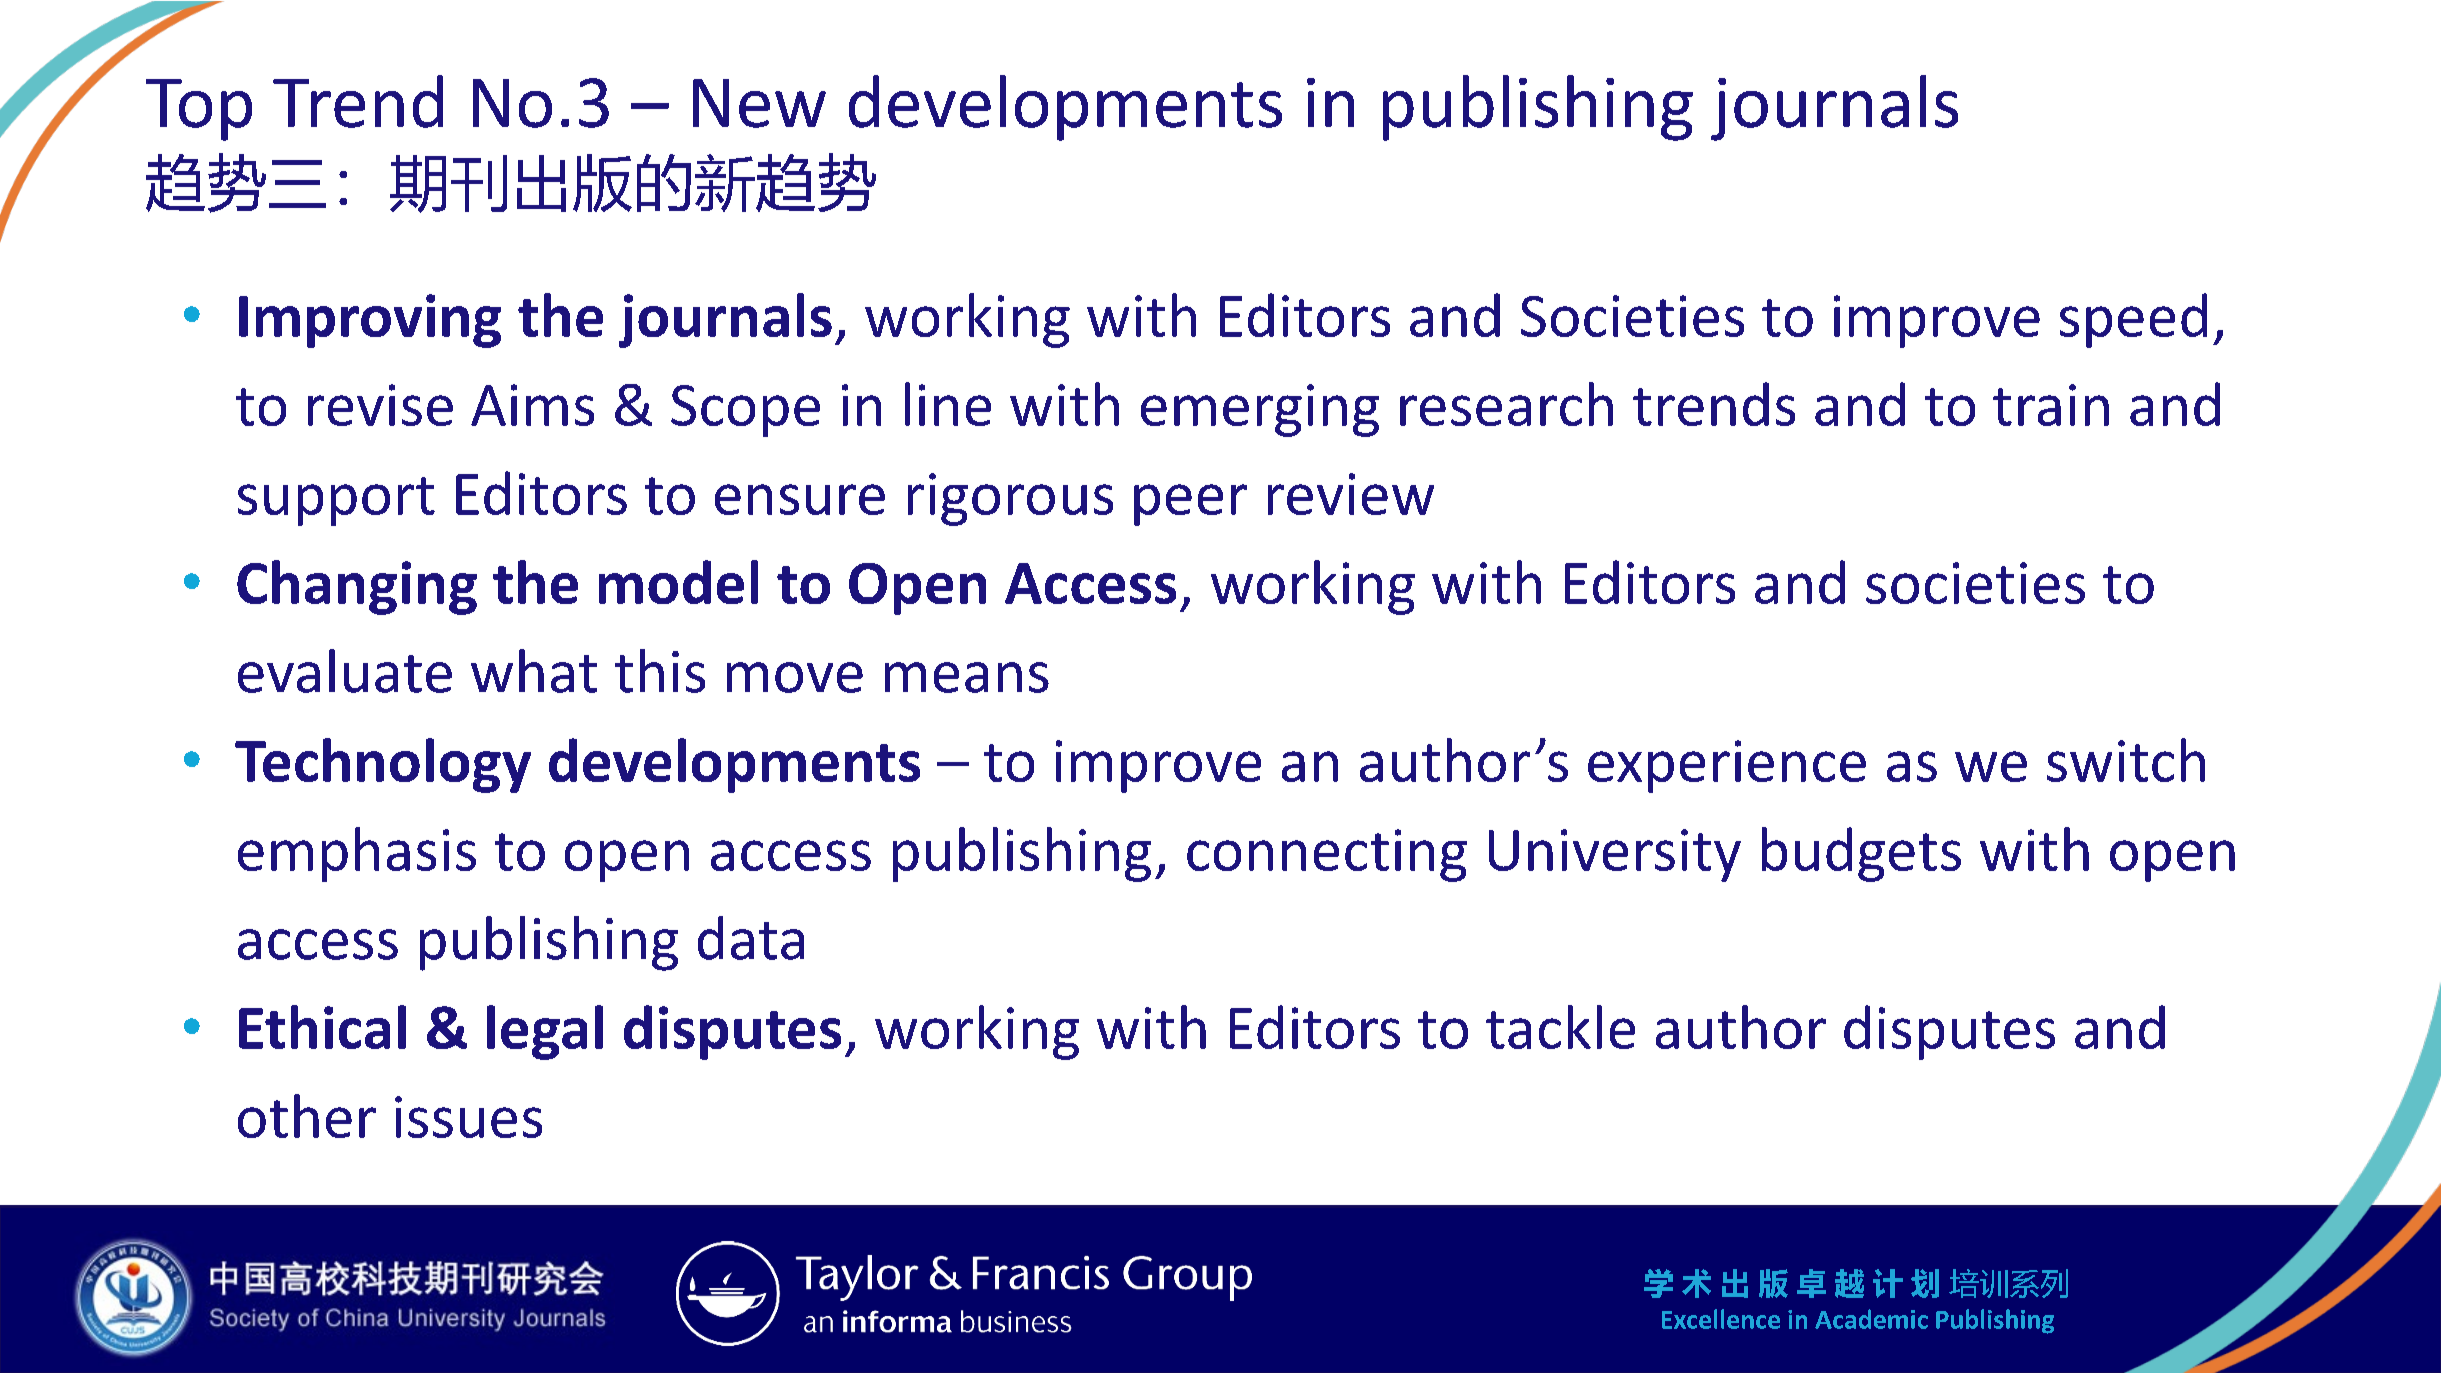 This screenshot has width=2441, height=1373. I want to click on tackle, so click(1560, 1027).
